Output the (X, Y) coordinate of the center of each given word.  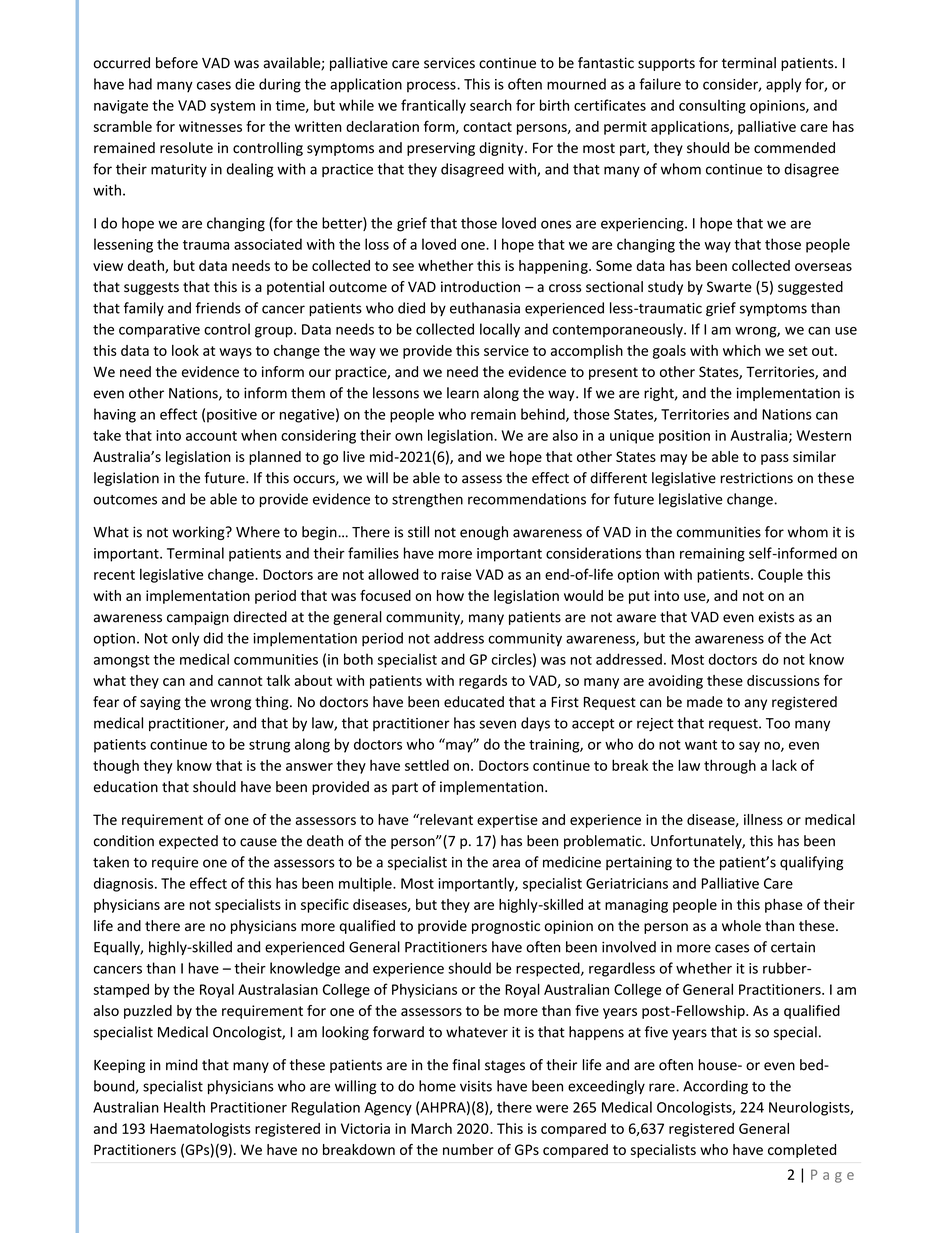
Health (184, 1107)
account (211, 436)
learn (463, 393)
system (232, 107)
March (431, 1128)
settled (427, 765)
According (715, 1087)
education (126, 787)
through (730, 766)
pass (775, 459)
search (491, 105)
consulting (712, 106)
